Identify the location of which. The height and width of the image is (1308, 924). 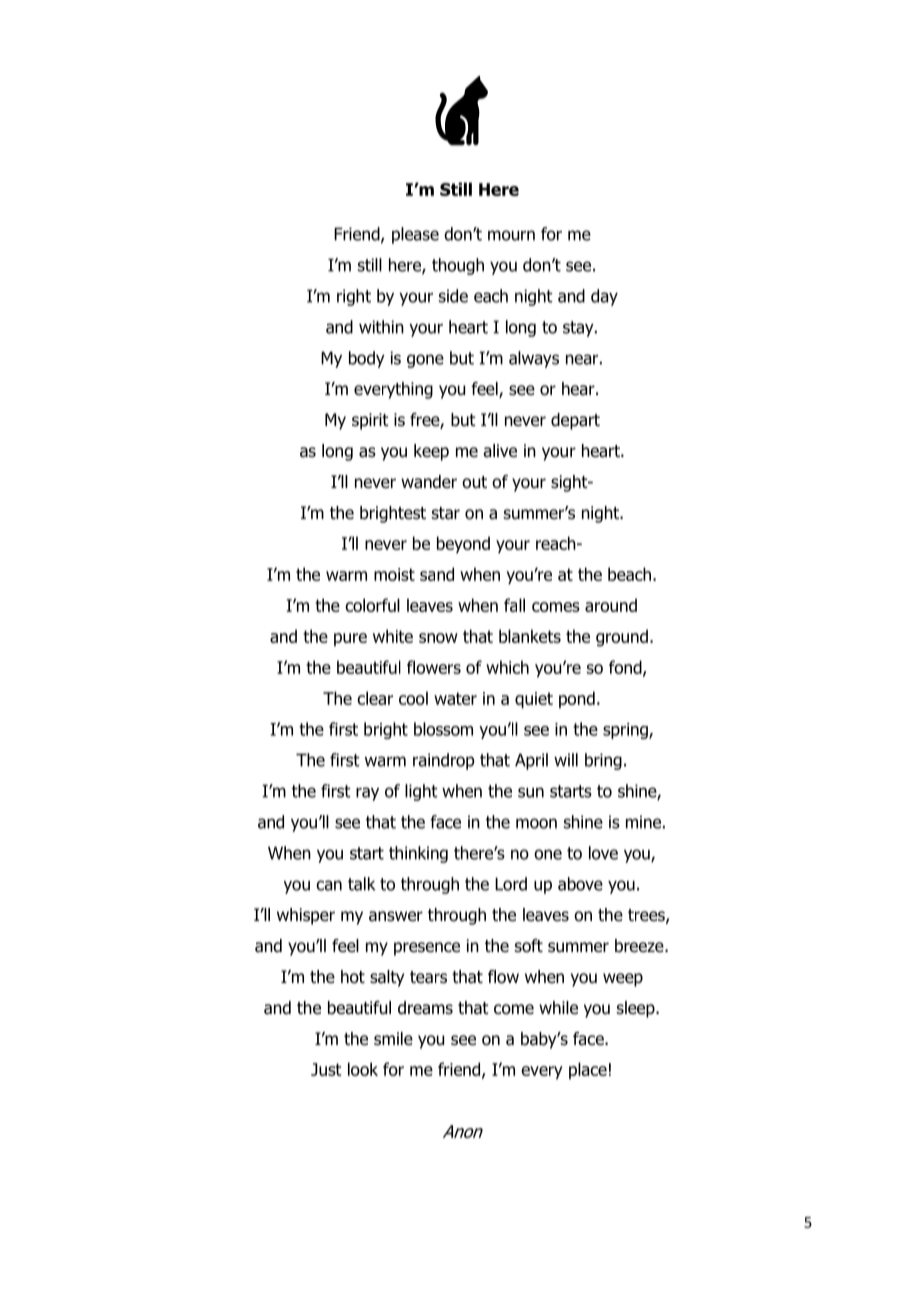
(507, 667).
